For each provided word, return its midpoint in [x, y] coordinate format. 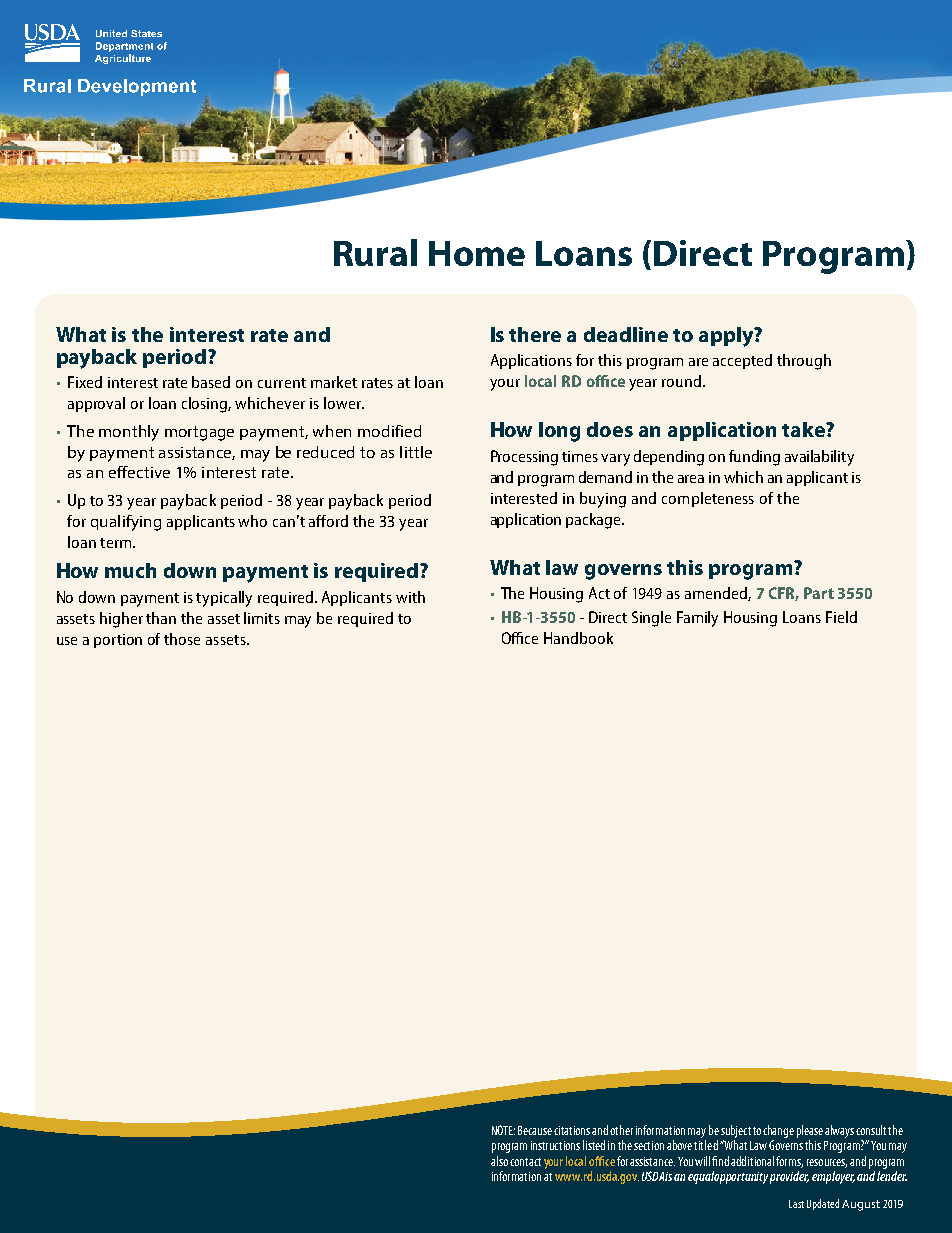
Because [535, 1130]
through [804, 362]
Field [841, 617]
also [499, 1161]
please [810, 1131]
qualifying [126, 523]
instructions [555, 1145]
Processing [524, 458]
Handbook [578, 638]
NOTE [503, 1130]
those [182, 639]
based [211, 382]
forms [789, 1162]
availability [819, 458]
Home [477, 253]
